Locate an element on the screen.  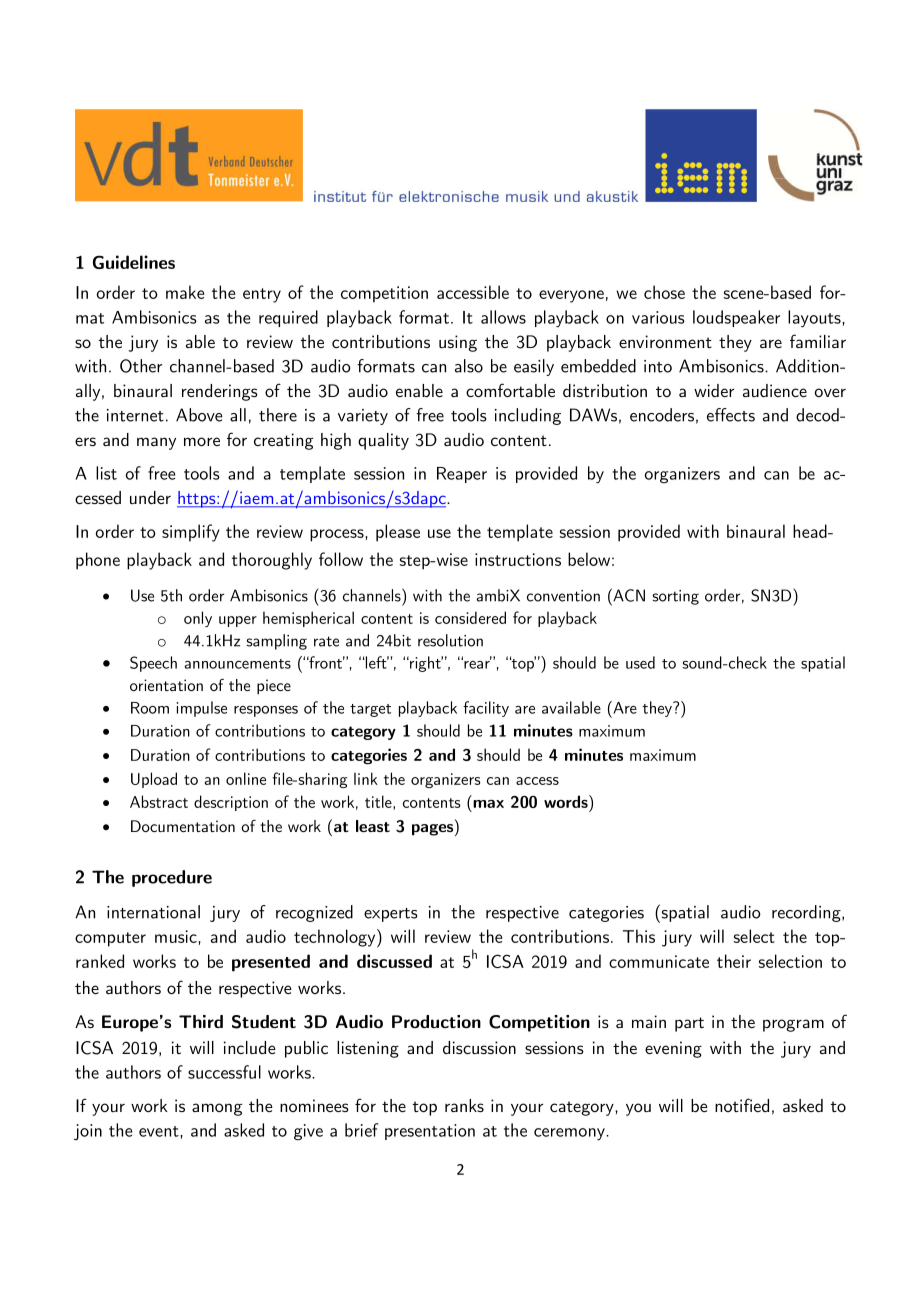
used is located at coordinates (640, 662).
